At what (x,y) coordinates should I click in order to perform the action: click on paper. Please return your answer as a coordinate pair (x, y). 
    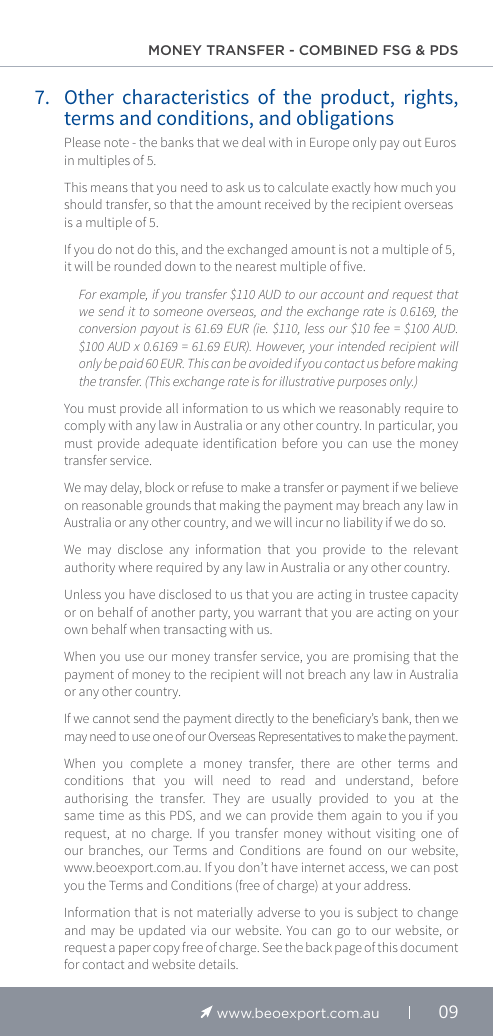
    Looking at the image, I should click on (135, 950).
